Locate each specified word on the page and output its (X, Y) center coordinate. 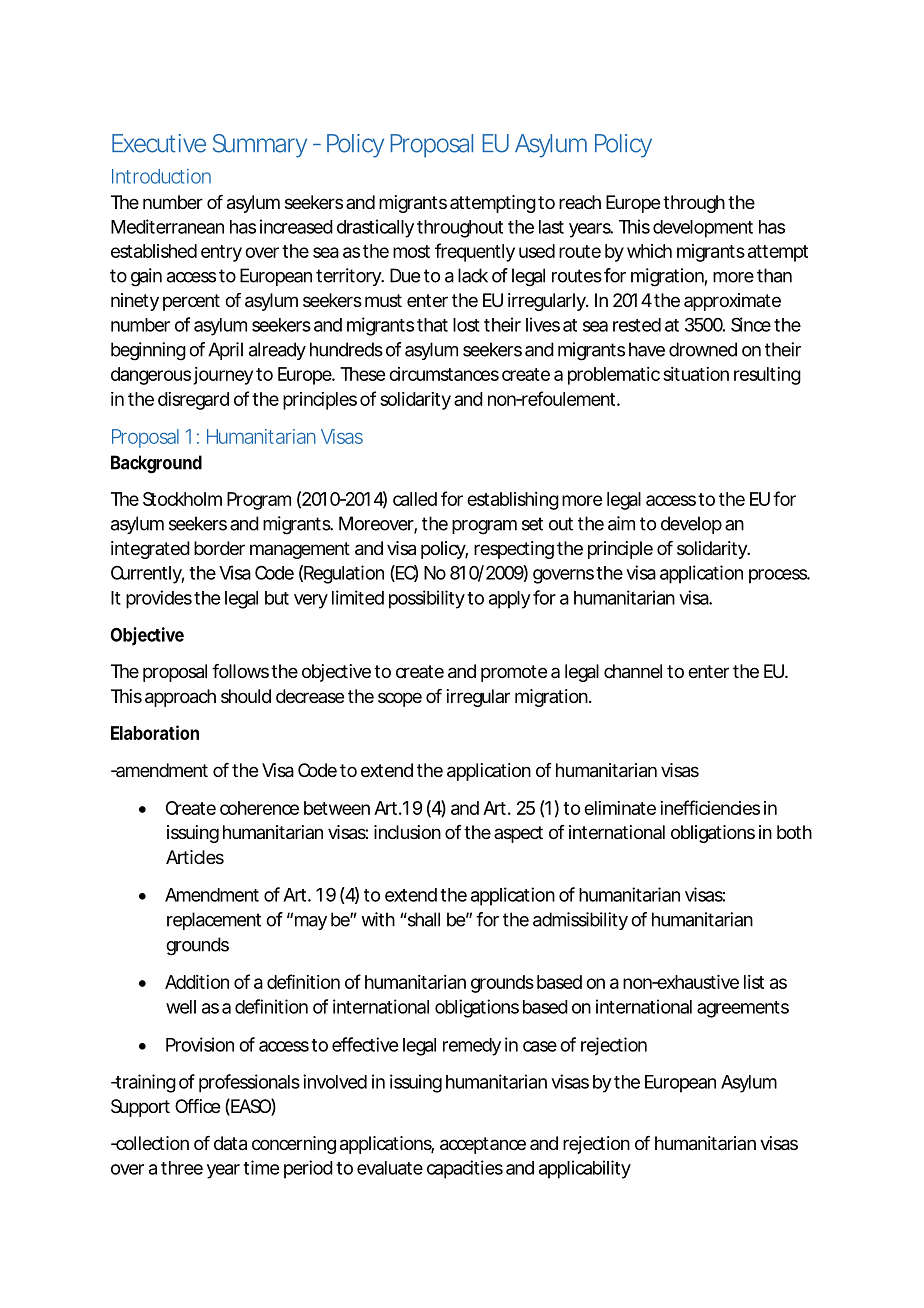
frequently (475, 252)
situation (696, 374)
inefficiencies (710, 807)
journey (223, 376)
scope (400, 699)
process (779, 576)
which (649, 251)
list (754, 982)
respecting (514, 550)
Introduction (161, 176)
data (230, 1143)
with (378, 919)
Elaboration (155, 732)
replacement (214, 921)
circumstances (444, 374)
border (219, 548)
